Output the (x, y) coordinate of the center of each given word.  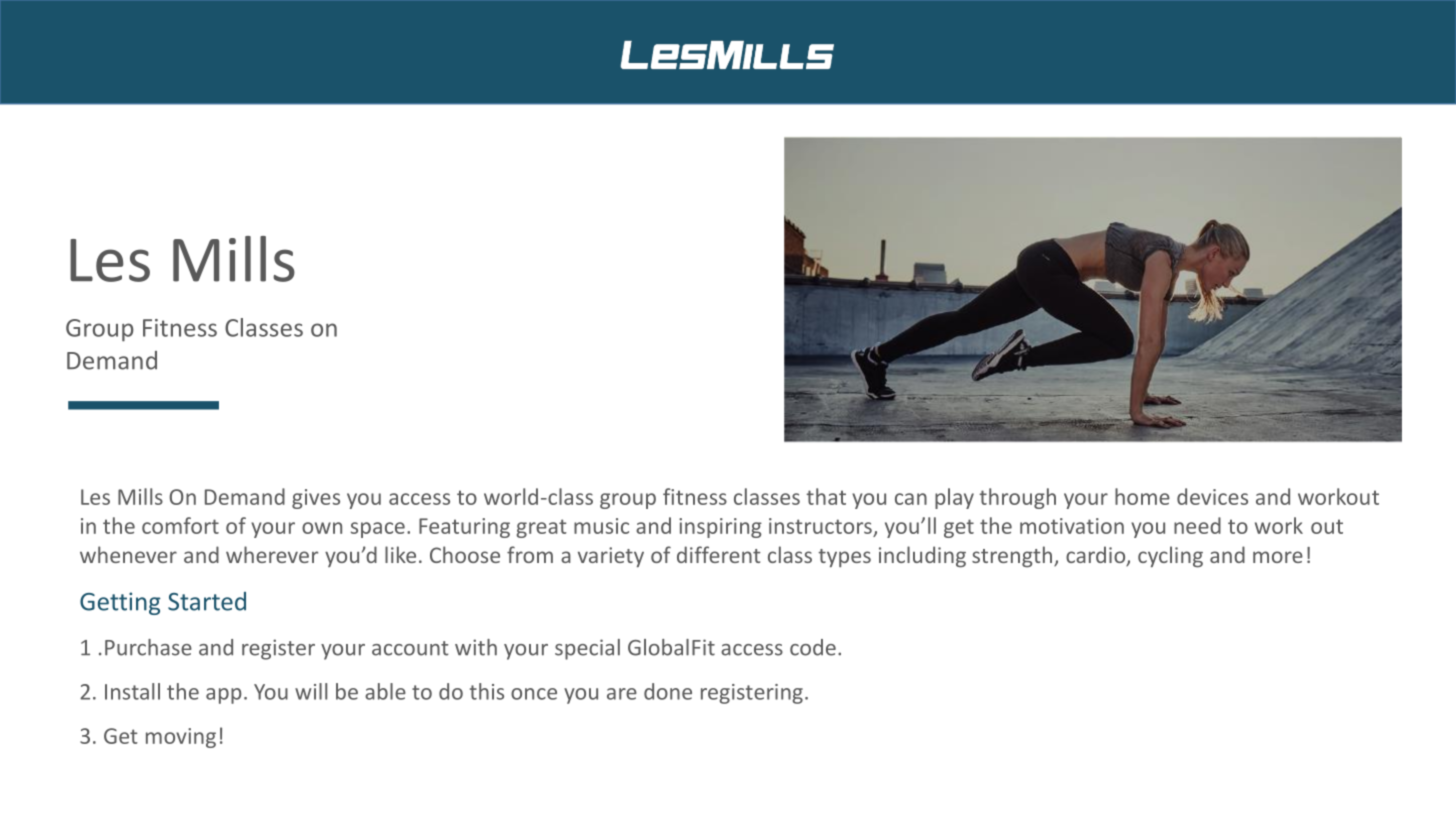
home (1142, 496)
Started (207, 601)
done (668, 691)
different (719, 554)
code (813, 647)
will (311, 691)
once (534, 694)
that (826, 496)
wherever (272, 554)
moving (181, 738)
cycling (1170, 557)
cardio (1097, 556)
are (622, 694)
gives (316, 499)
